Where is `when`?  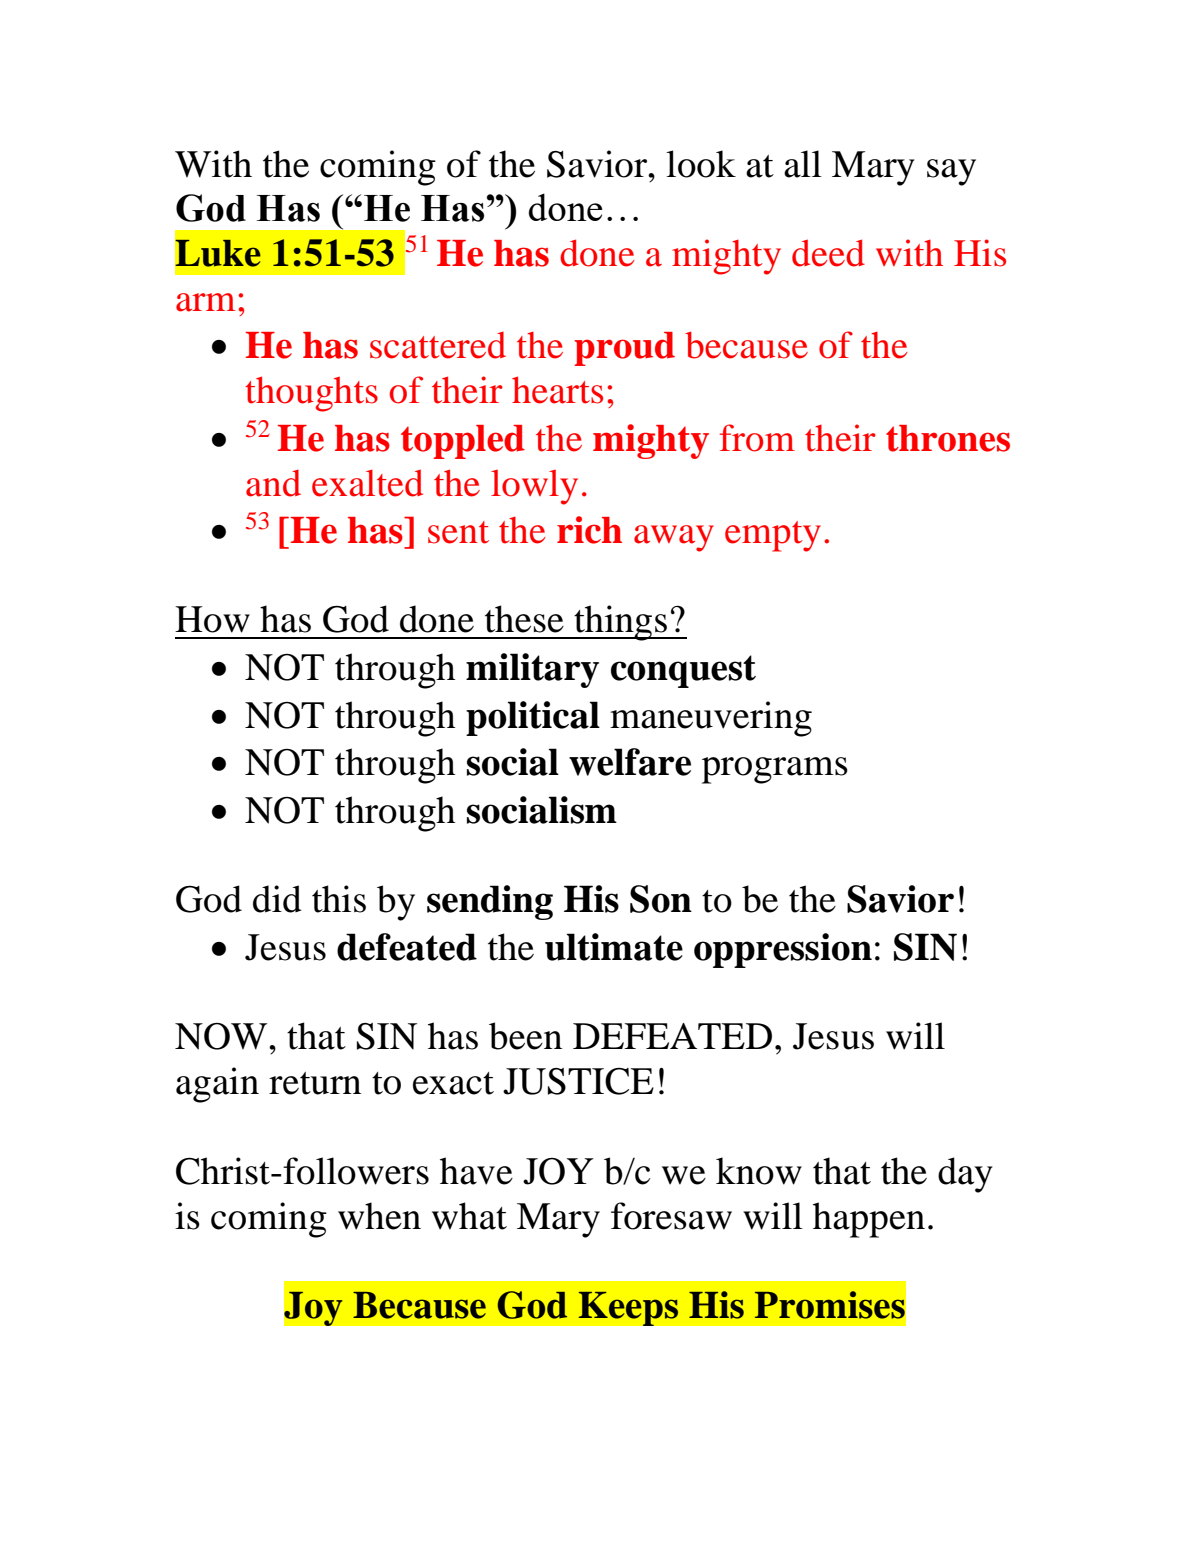
when is located at coordinates (379, 1216).
